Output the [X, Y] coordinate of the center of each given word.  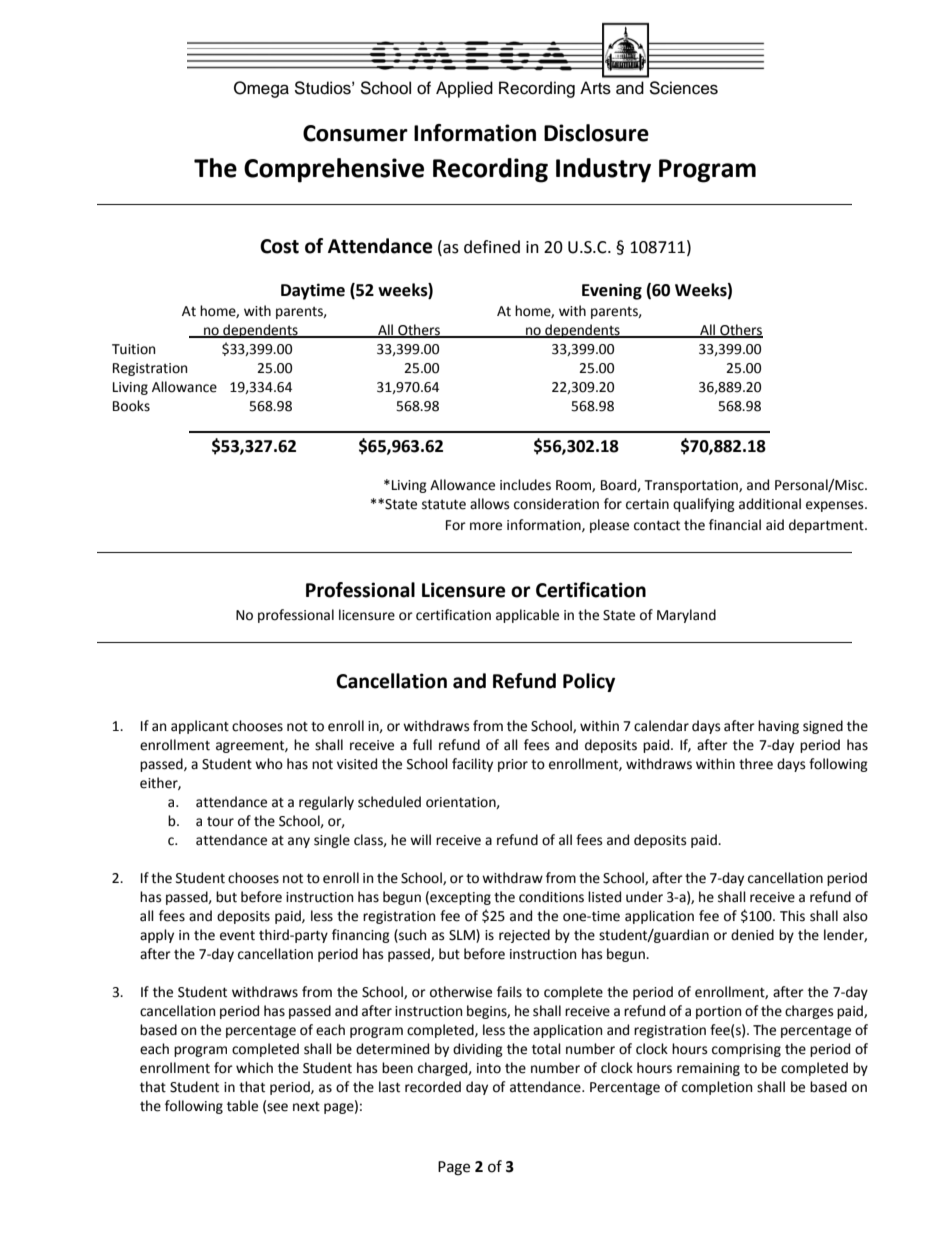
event [237, 936]
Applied [464, 89]
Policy [589, 682]
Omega [261, 89]
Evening [612, 291]
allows [489, 504]
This [792, 916]
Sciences [683, 88]
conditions [551, 897]
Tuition [133, 349]
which [254, 1068]
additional [770, 504]
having [778, 727]
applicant [200, 727]
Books [131, 406]
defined [492, 247]
